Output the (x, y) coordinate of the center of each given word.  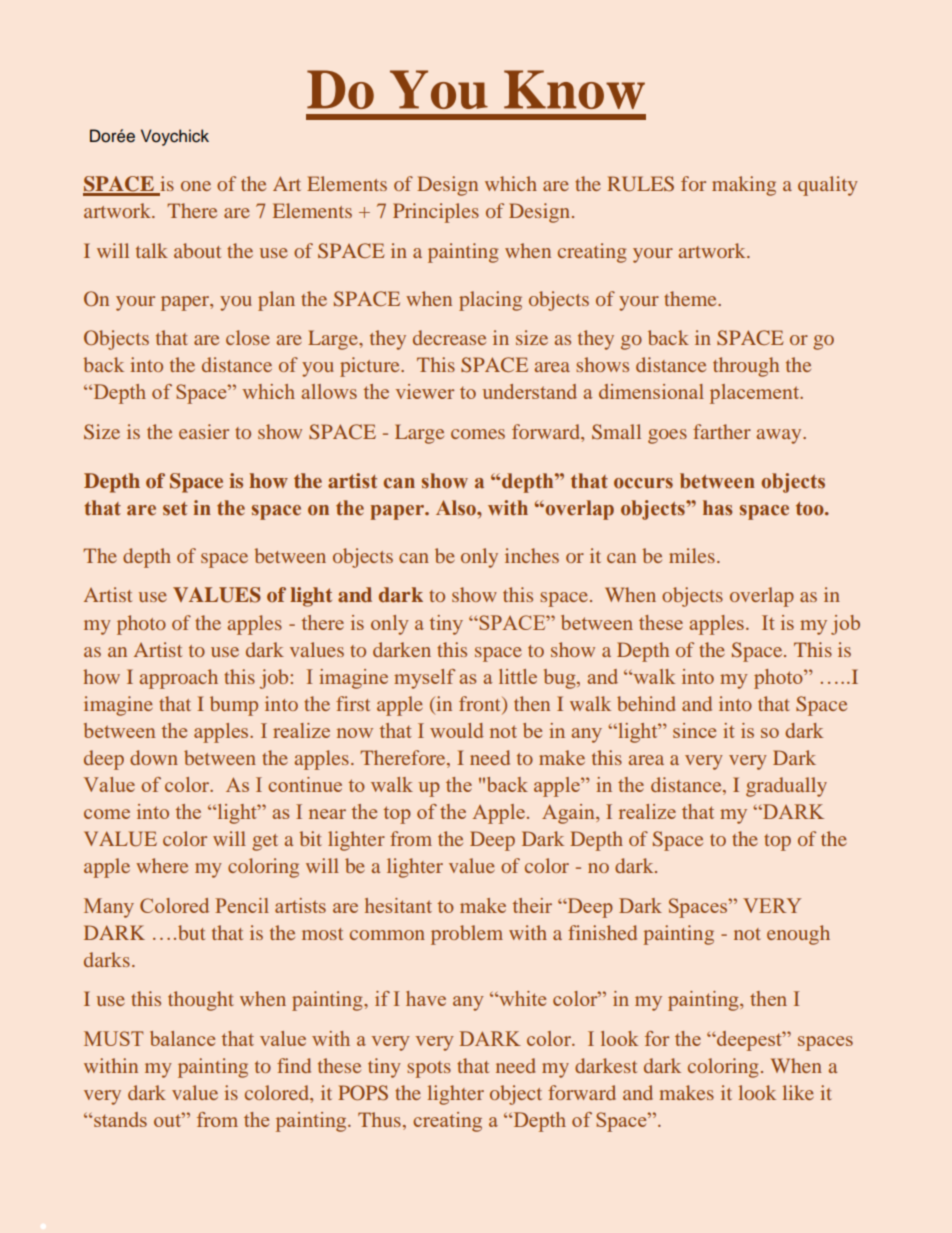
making (744, 186)
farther (722, 431)
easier (204, 431)
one (196, 186)
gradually (786, 787)
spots (429, 1069)
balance (182, 1038)
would (457, 730)
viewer (424, 391)
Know (574, 89)
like (798, 1092)
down (154, 757)
